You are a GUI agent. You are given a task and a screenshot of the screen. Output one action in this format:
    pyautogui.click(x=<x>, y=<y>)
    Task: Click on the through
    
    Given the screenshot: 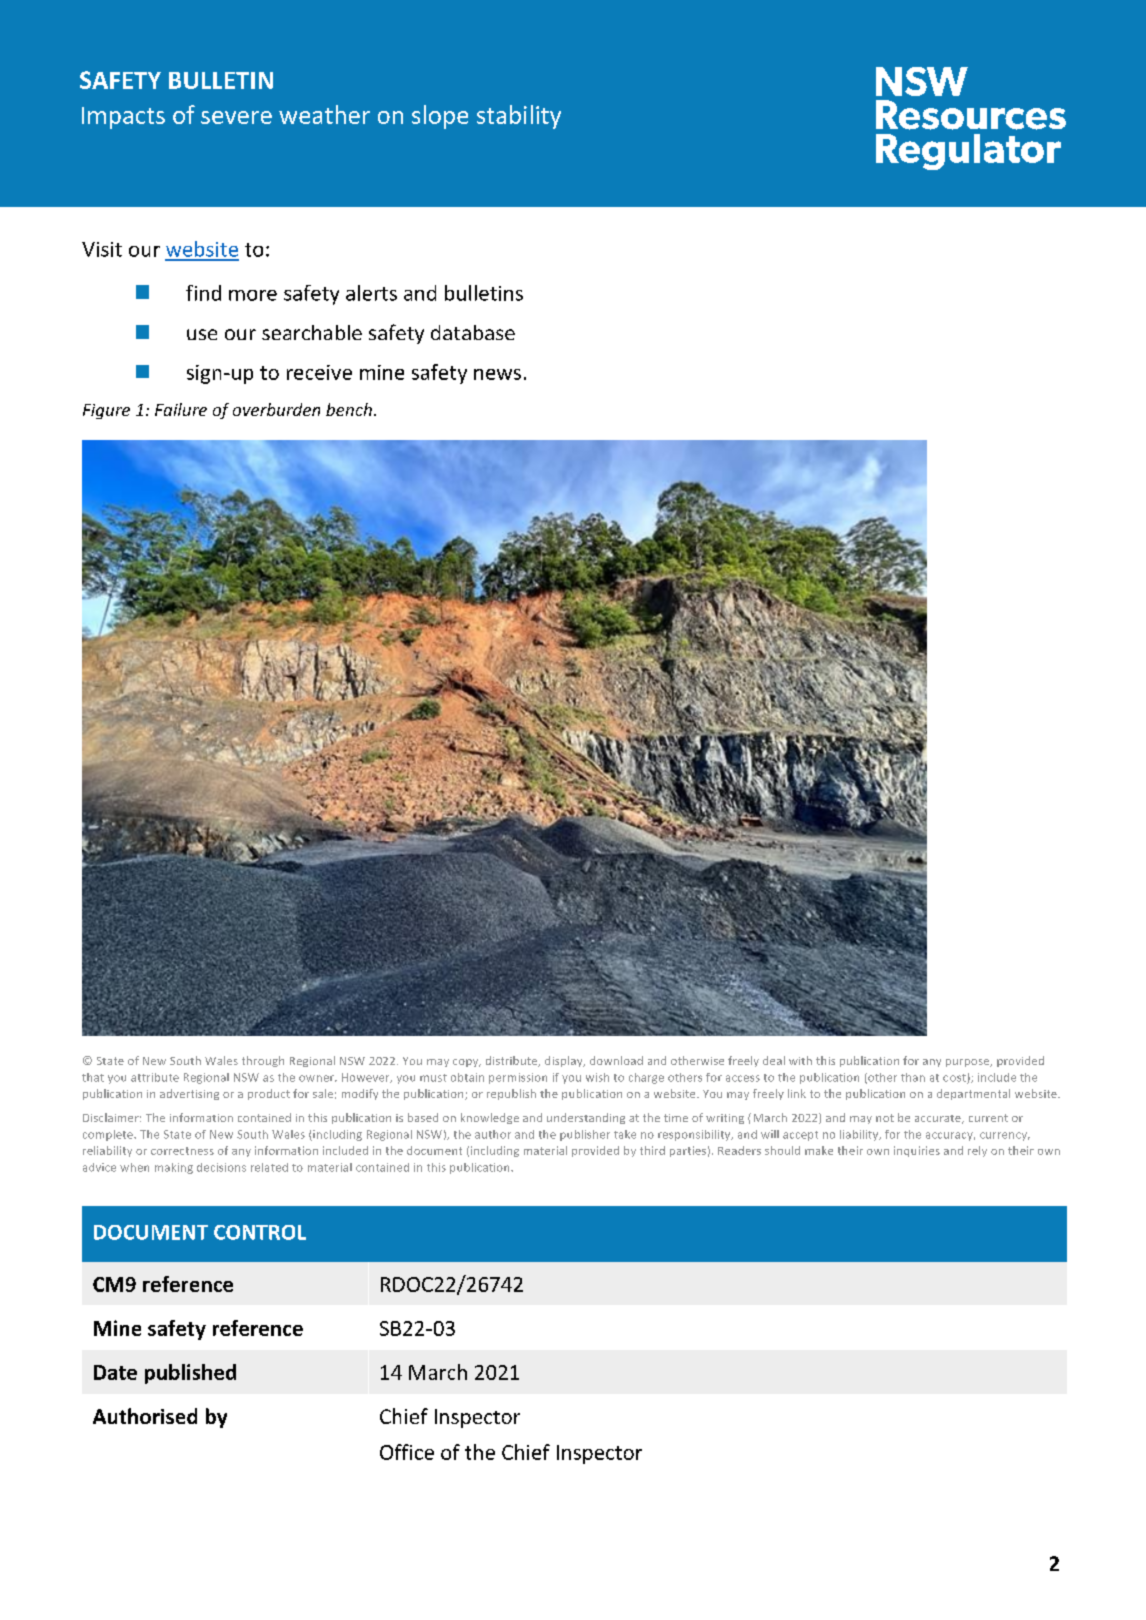 What is the action you would take?
    pyautogui.click(x=263, y=1061)
